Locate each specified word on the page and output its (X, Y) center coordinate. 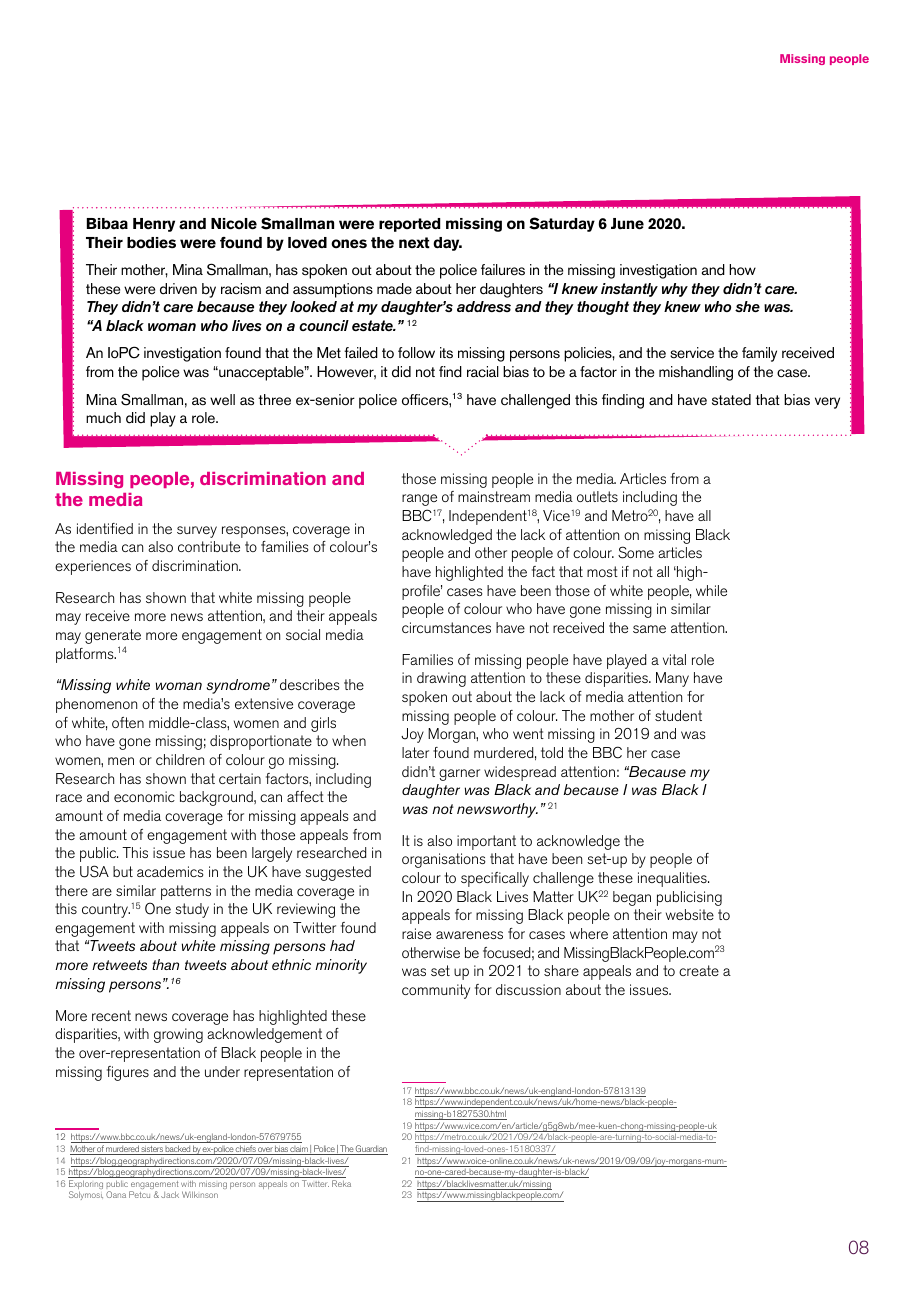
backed (178, 1150)
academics (170, 871)
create (699, 970)
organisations (444, 860)
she (747, 306)
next (414, 243)
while (711, 590)
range (419, 500)
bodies (151, 243)
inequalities (673, 879)
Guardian (371, 1150)
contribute (209, 546)
